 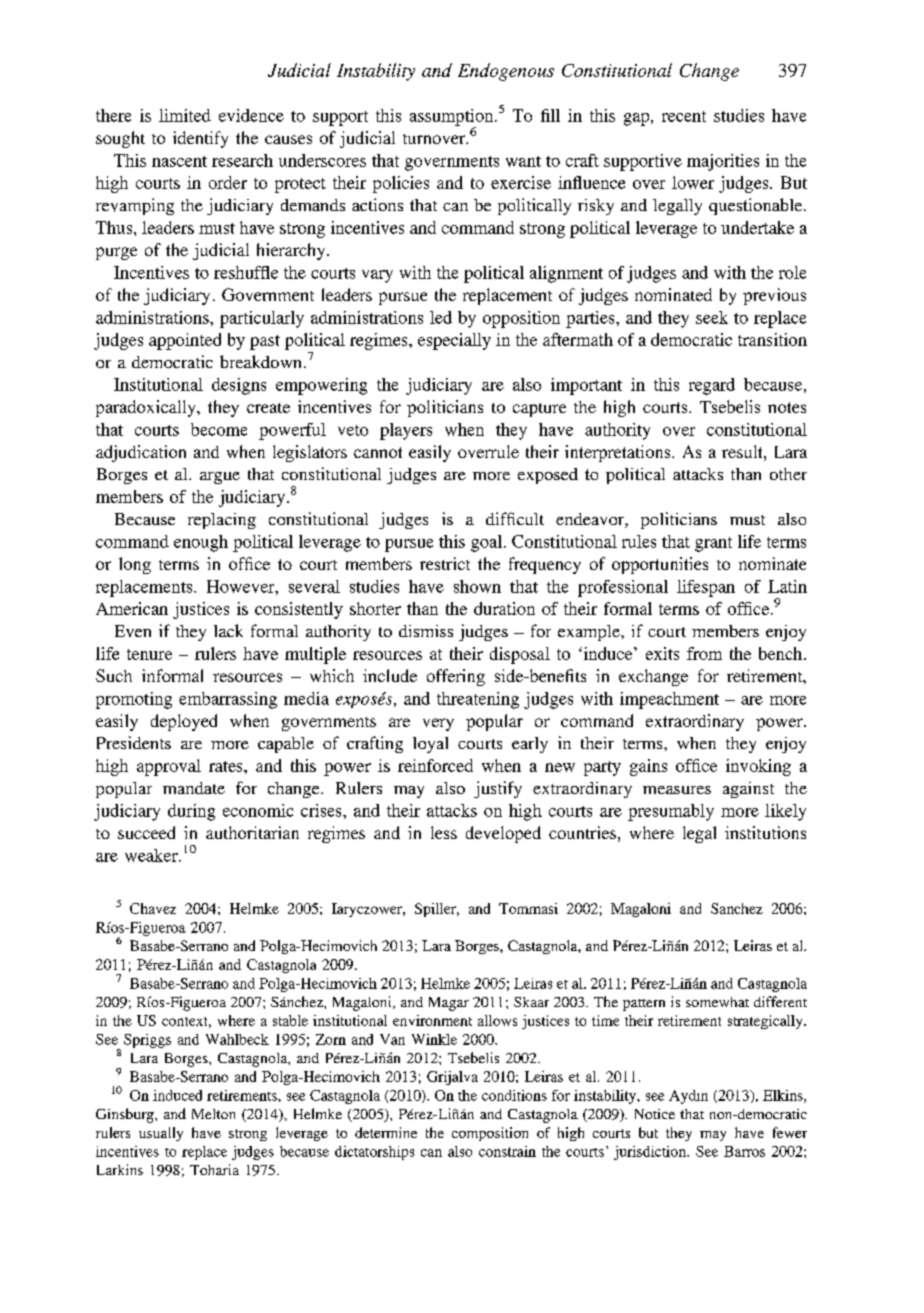 What do you see at coordinates (704, 653) in the screenshot?
I see `from` at bounding box center [704, 653].
